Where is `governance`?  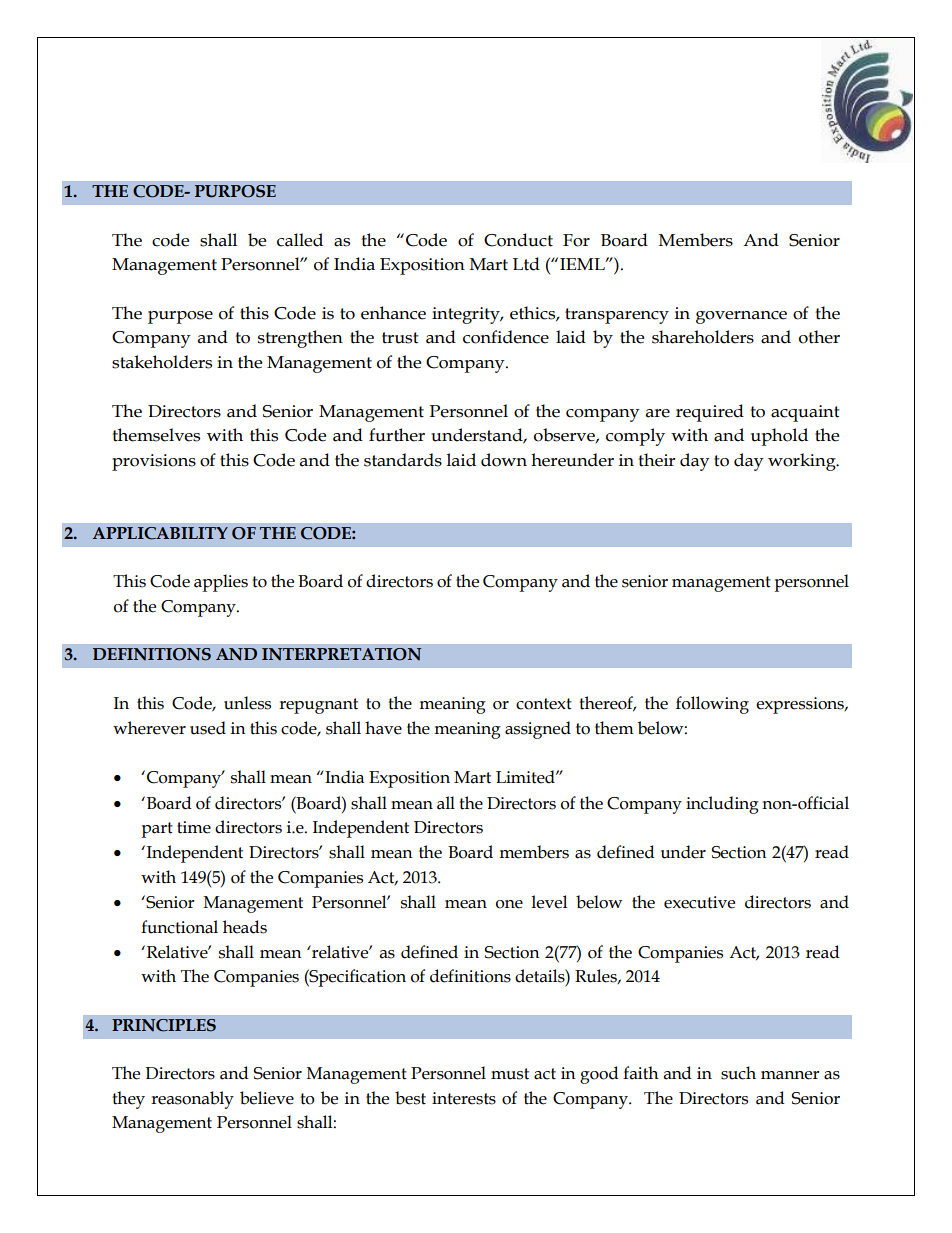
governance is located at coordinates (741, 317).
